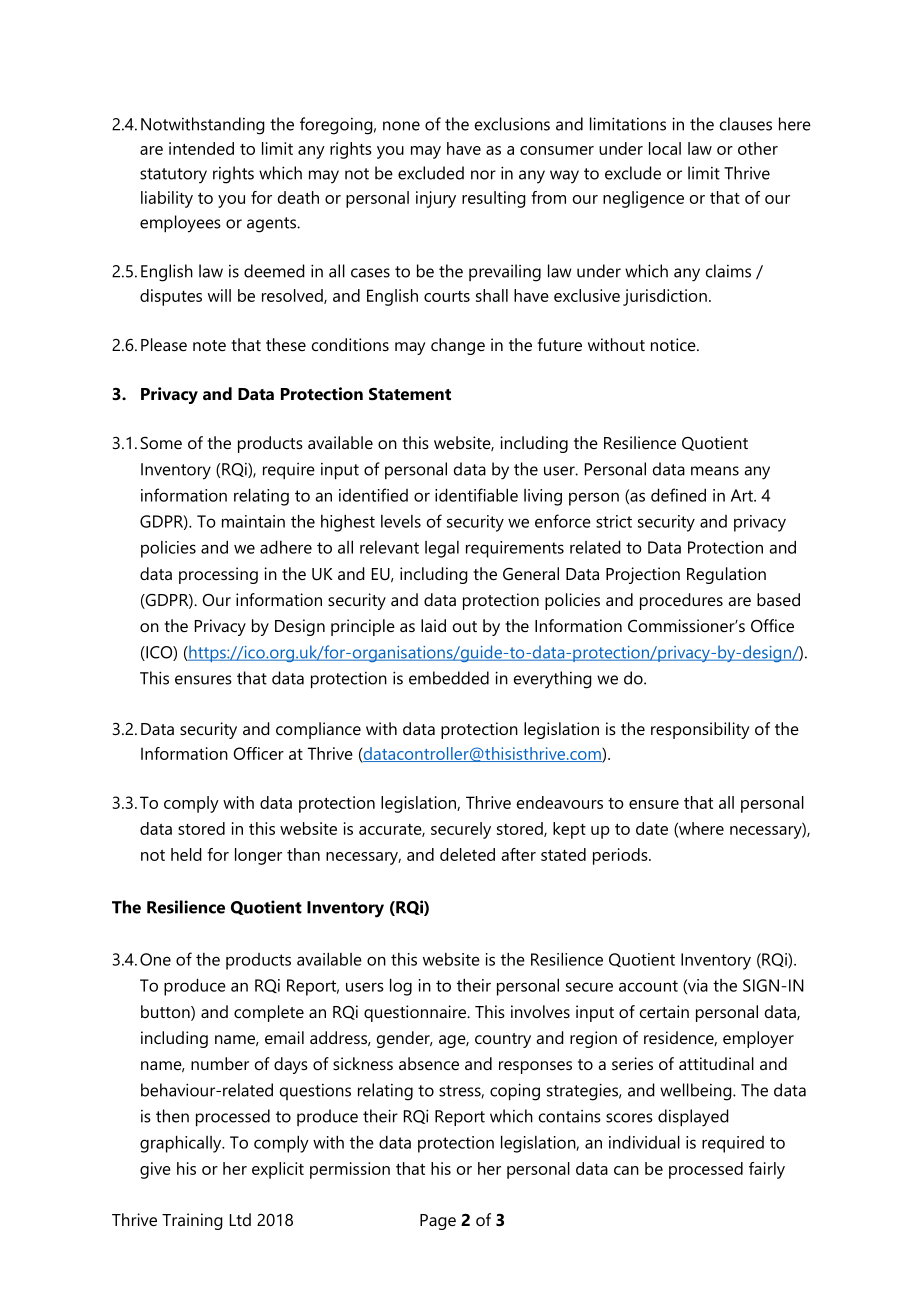 The height and width of the page is (1308, 924). What do you see at coordinates (269, 1013) in the page?
I see `complete` at bounding box center [269, 1013].
